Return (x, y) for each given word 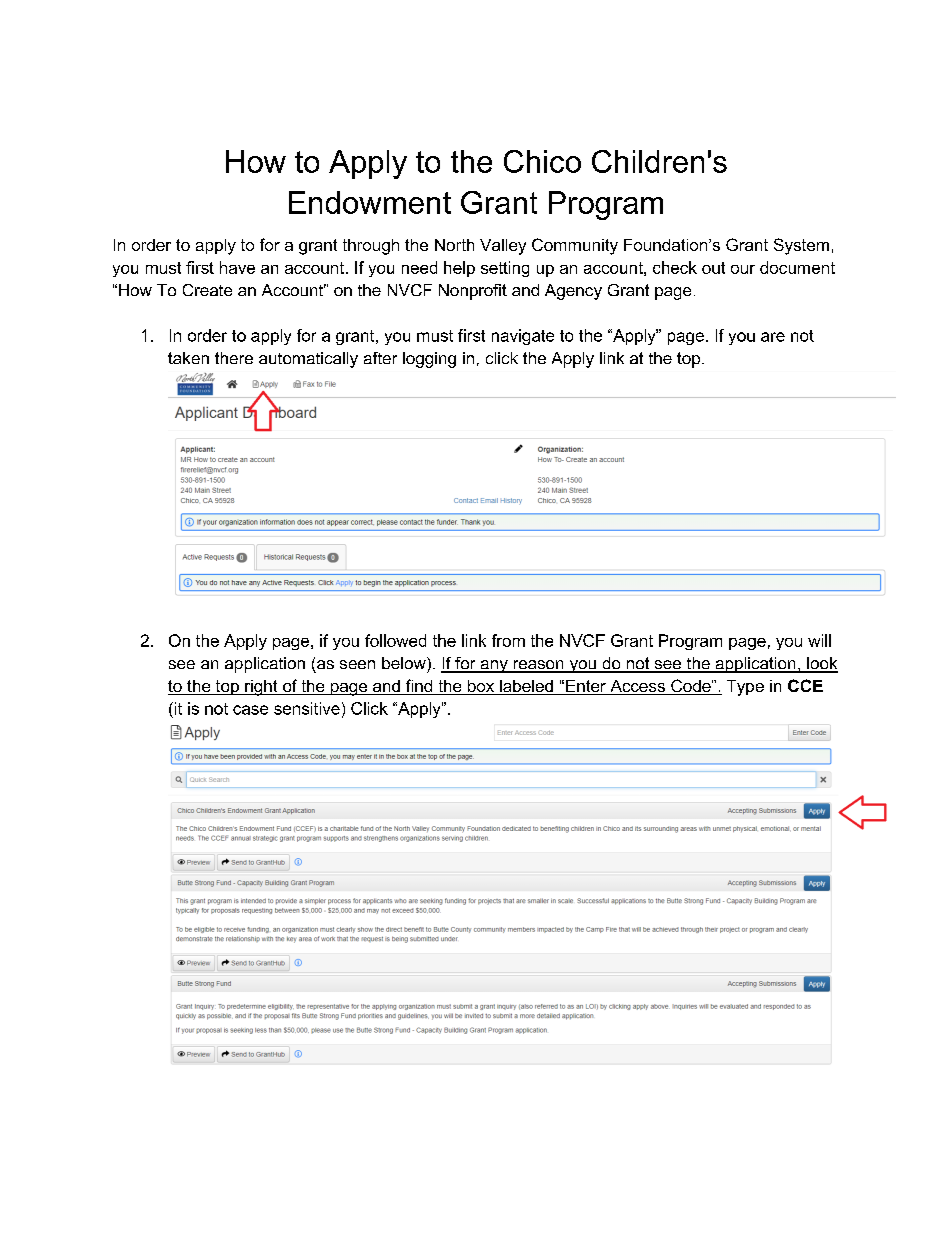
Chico (542, 161)
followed (395, 640)
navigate (523, 337)
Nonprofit (473, 292)
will (819, 640)
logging (429, 360)
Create (207, 290)
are (773, 337)
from (508, 640)
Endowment (370, 202)
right (261, 688)
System (801, 246)
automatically (308, 360)
